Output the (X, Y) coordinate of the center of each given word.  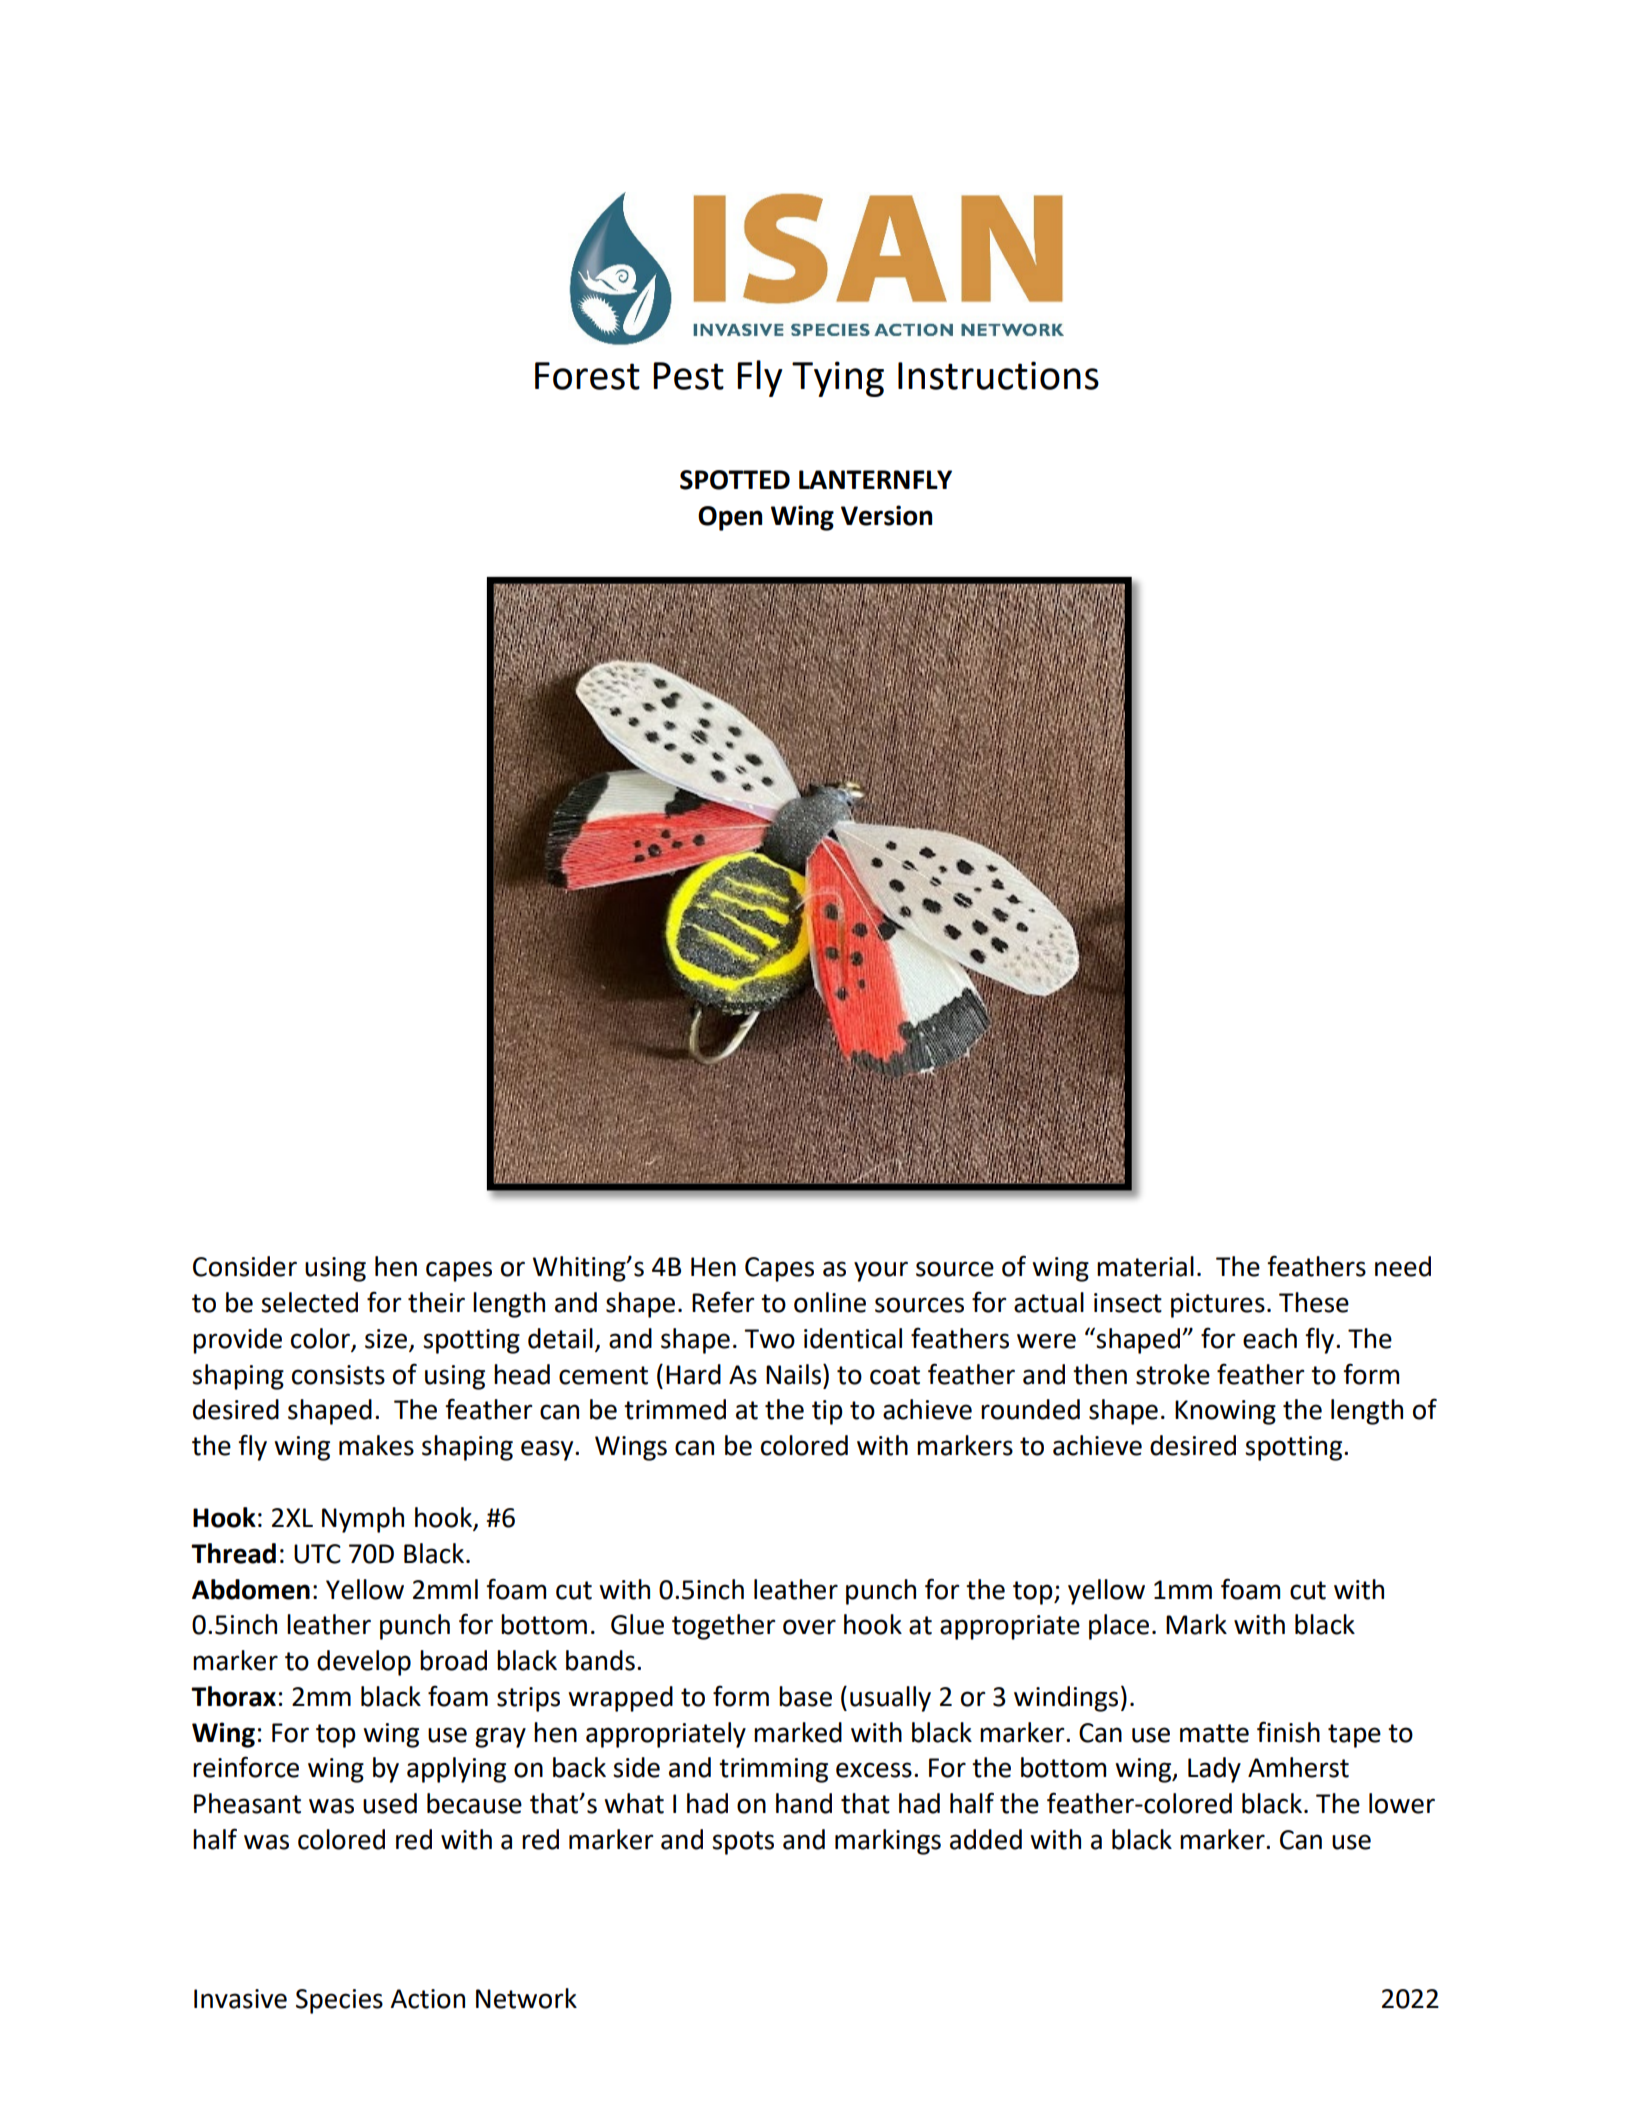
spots (743, 1843)
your (881, 1271)
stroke (1173, 1374)
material (1145, 1266)
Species (339, 2001)
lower (1402, 1803)
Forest (587, 376)
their (436, 1302)
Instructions (998, 375)
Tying (838, 379)
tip (827, 1412)
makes (376, 1445)
